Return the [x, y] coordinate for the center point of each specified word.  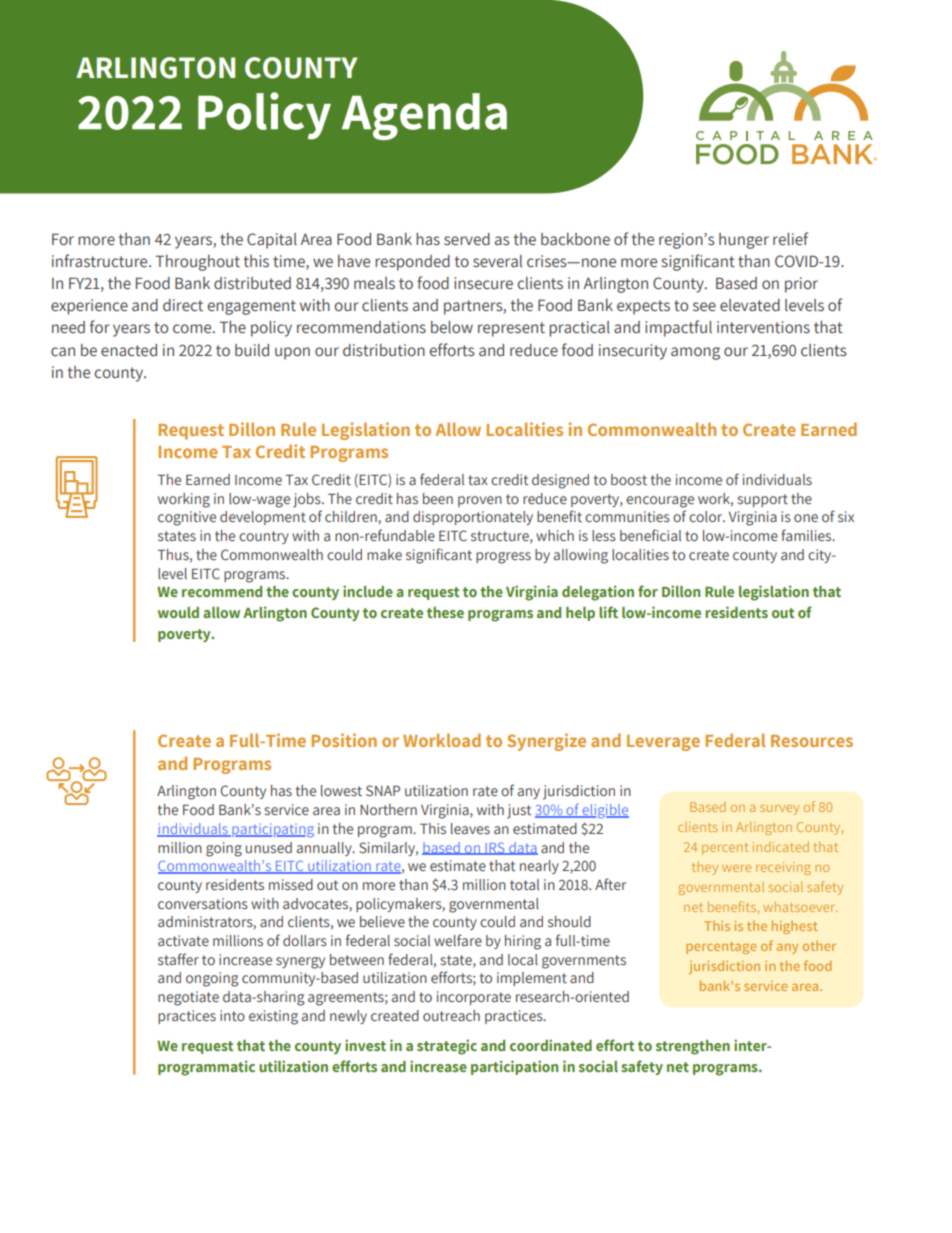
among [695, 353]
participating [272, 830]
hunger [744, 241]
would [178, 612]
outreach [451, 1015]
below [452, 327]
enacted [129, 350]
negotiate [188, 998]
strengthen [693, 1047]
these [445, 612]
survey [779, 810]
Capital [272, 241]
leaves [470, 828]
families [807, 535]
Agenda [424, 116]
